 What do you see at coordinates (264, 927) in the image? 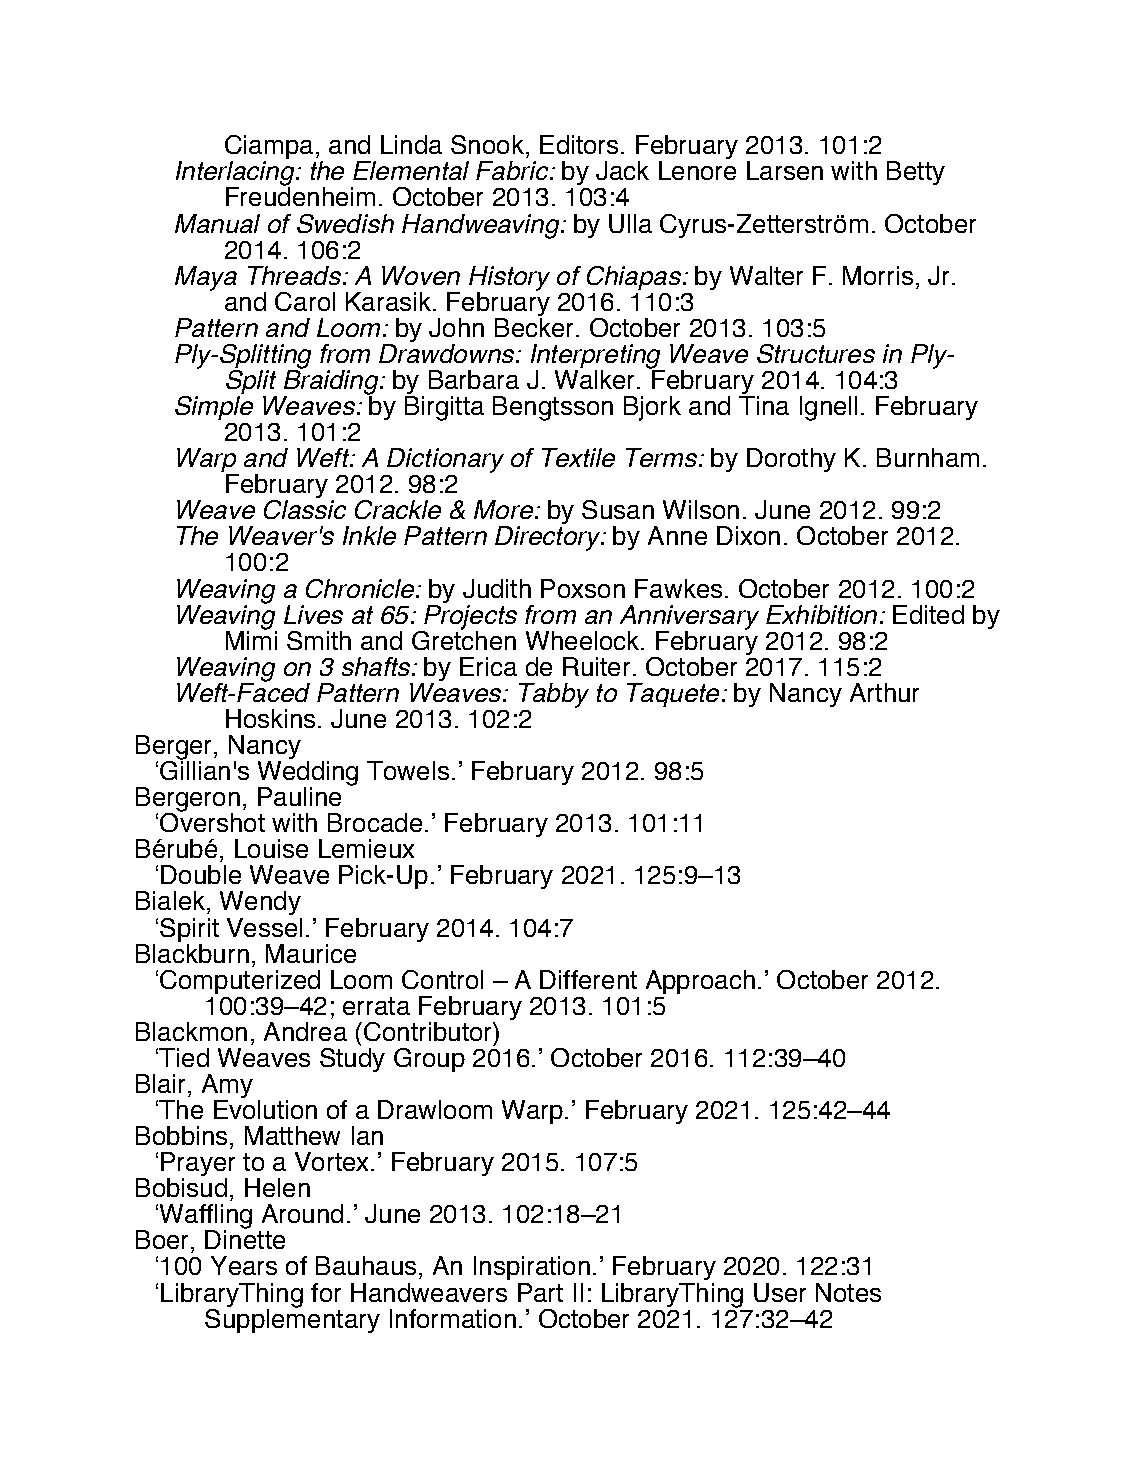
I see `Vessel` at bounding box center [264, 927].
